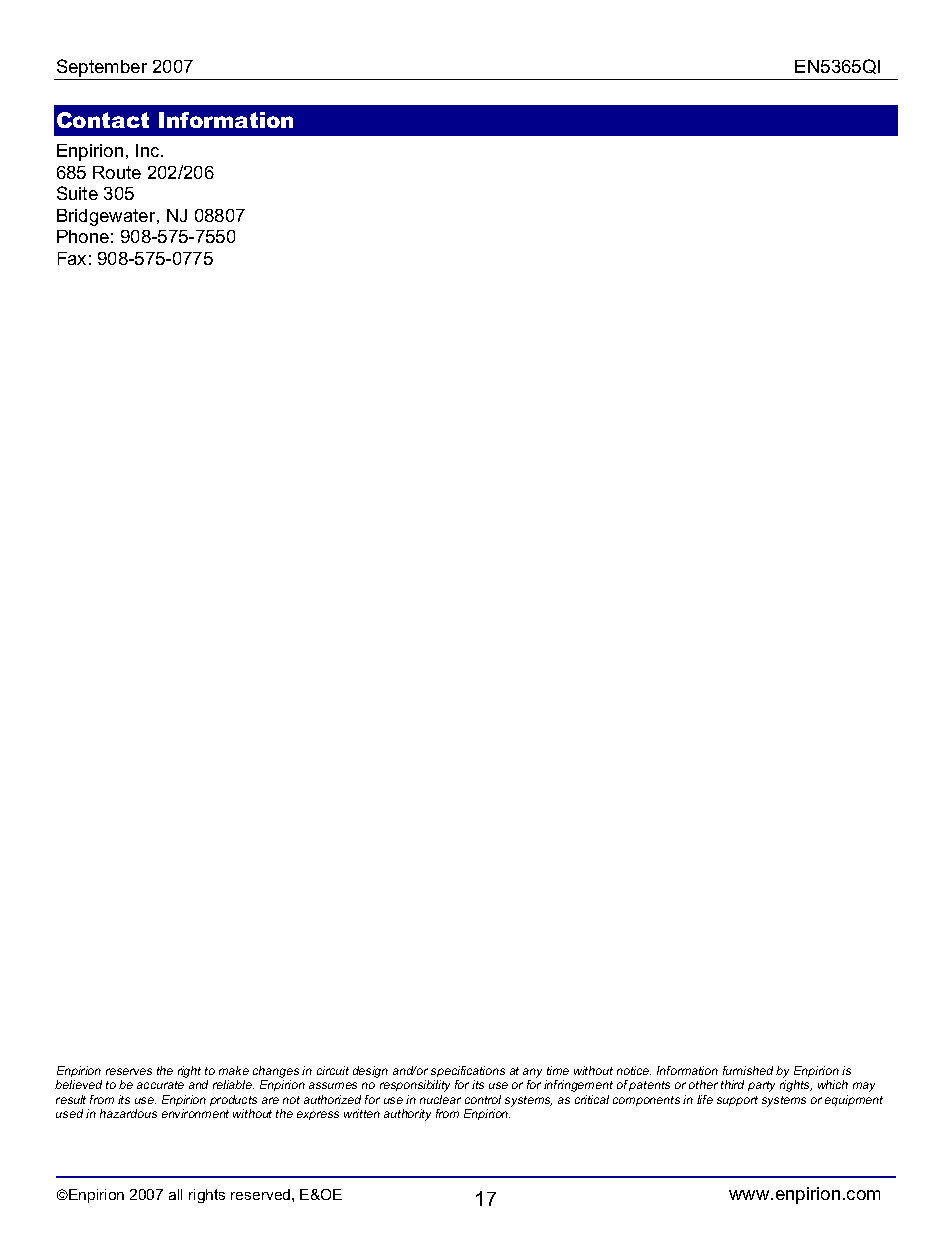  What do you see at coordinates (149, 150) in the page?
I see `Inc` at bounding box center [149, 150].
